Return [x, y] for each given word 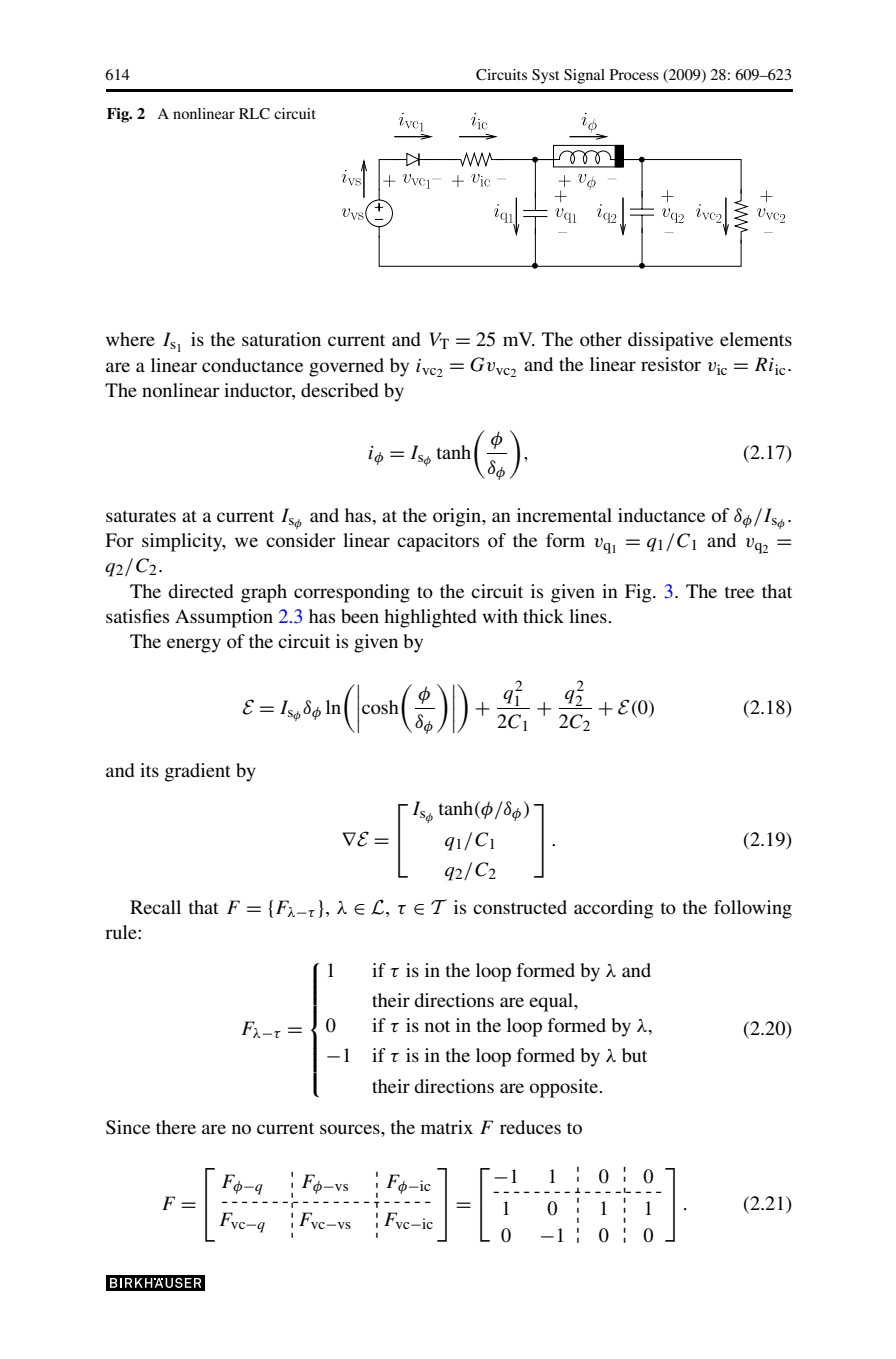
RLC [254, 114]
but [634, 1055]
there [176, 1127]
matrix [447, 1127]
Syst [545, 76]
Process [634, 74]
